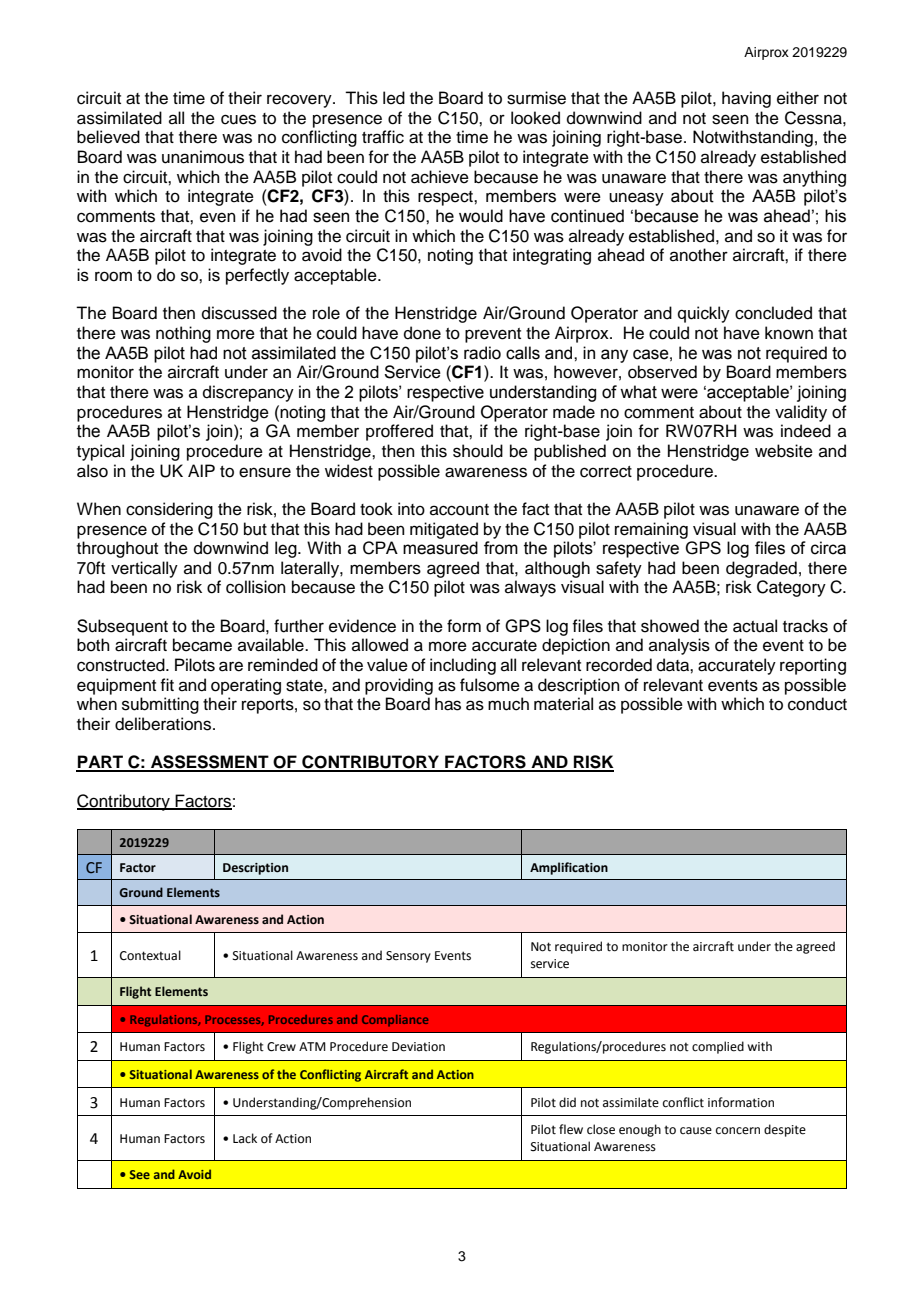 The width and height of the screenshot is (924, 1308). What do you see at coordinates (817, 704) in the screenshot?
I see `conduct` at bounding box center [817, 704].
